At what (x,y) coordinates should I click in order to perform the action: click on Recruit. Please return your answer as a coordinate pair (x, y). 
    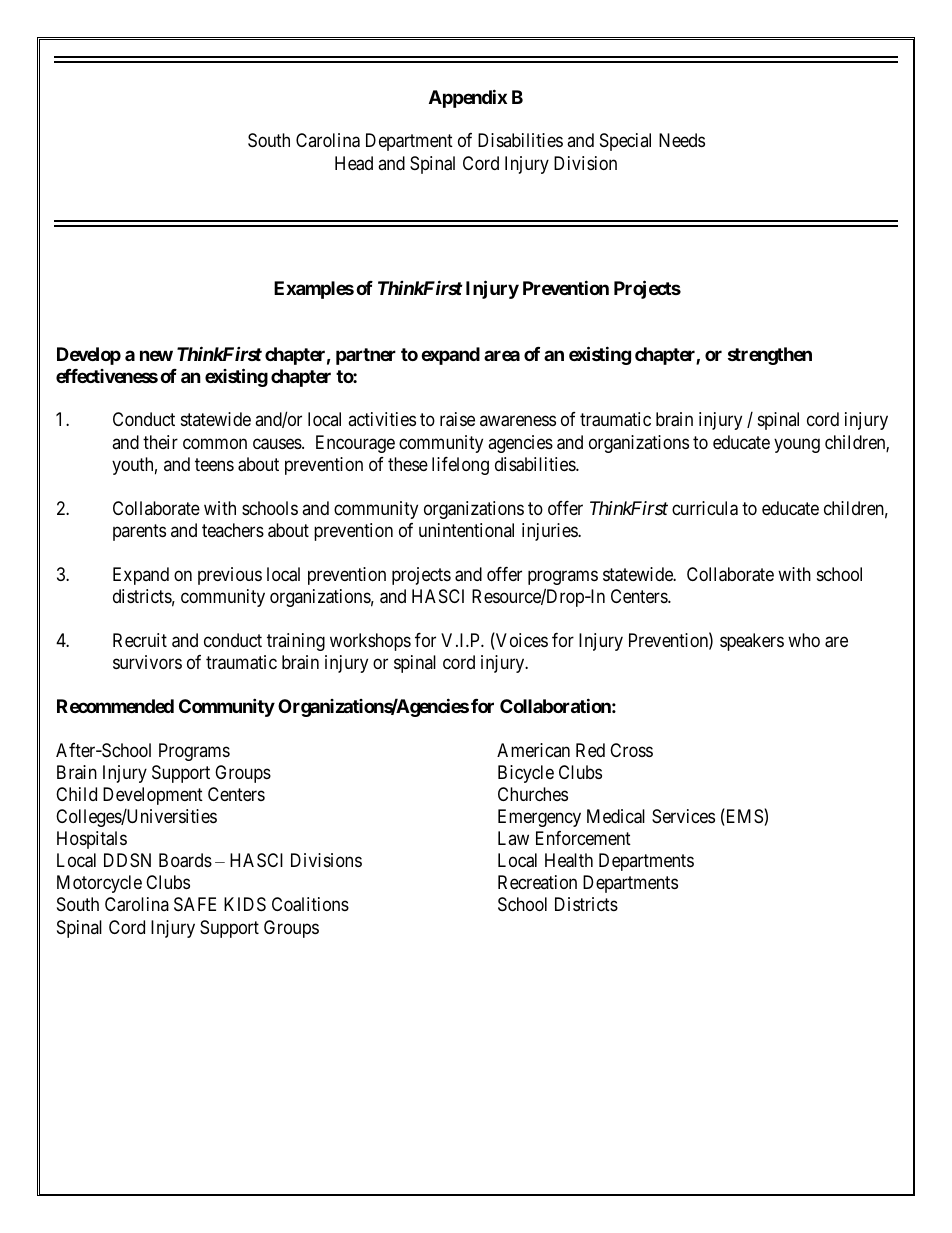
    Looking at the image, I should click on (140, 640).
